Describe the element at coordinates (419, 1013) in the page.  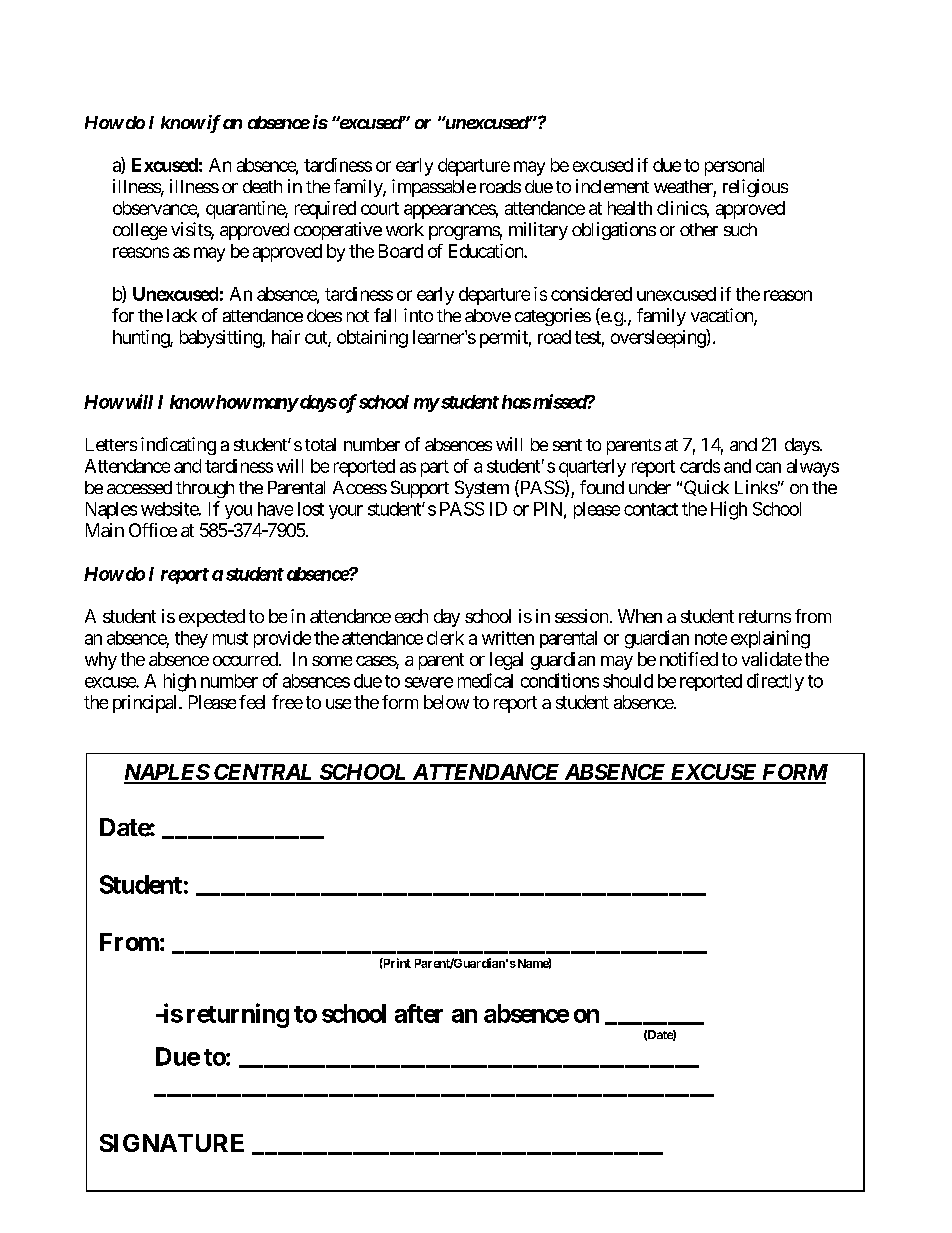
I see `after` at that location.
